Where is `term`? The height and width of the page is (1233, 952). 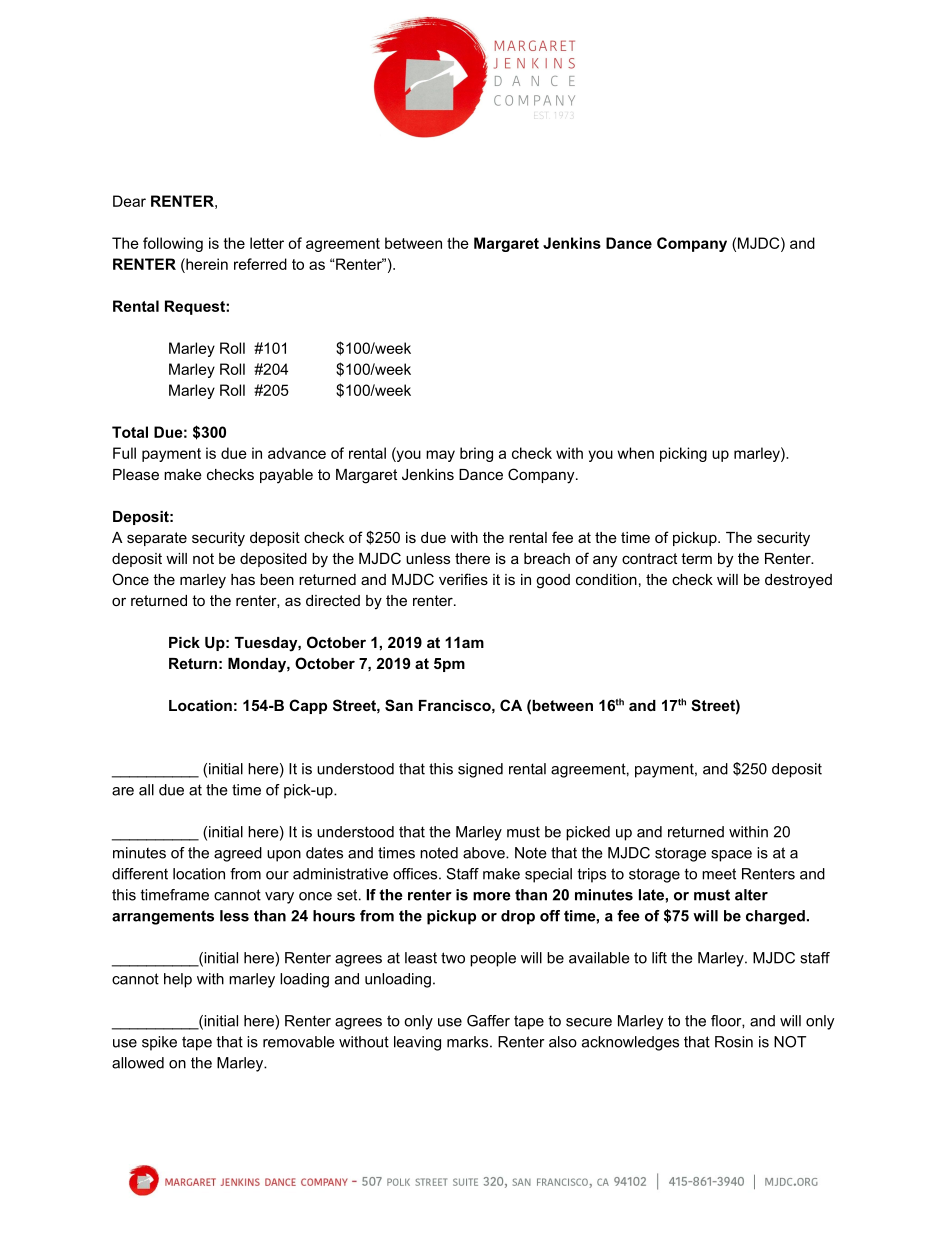
term is located at coordinates (696, 558).
